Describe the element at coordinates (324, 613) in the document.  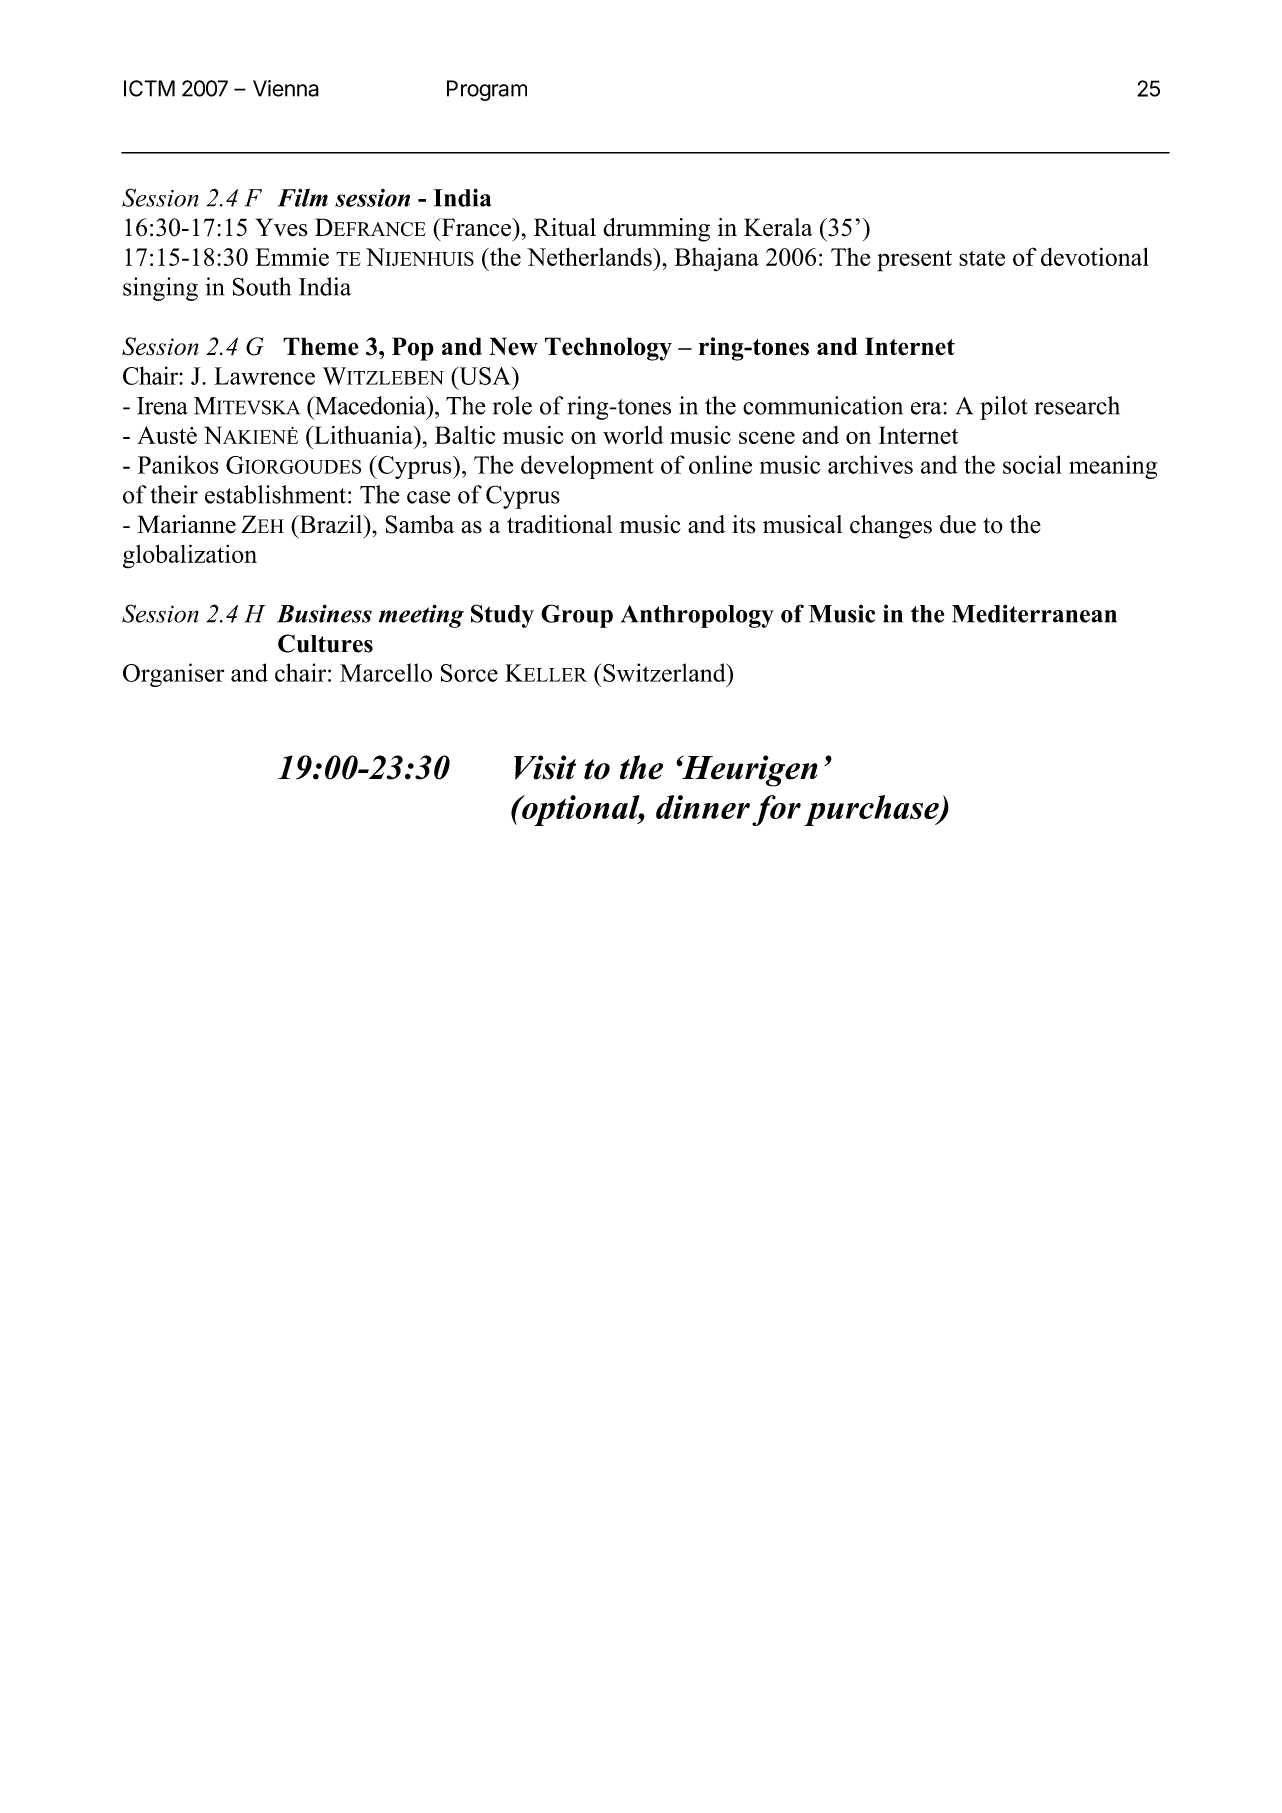
I see `Business` at that location.
